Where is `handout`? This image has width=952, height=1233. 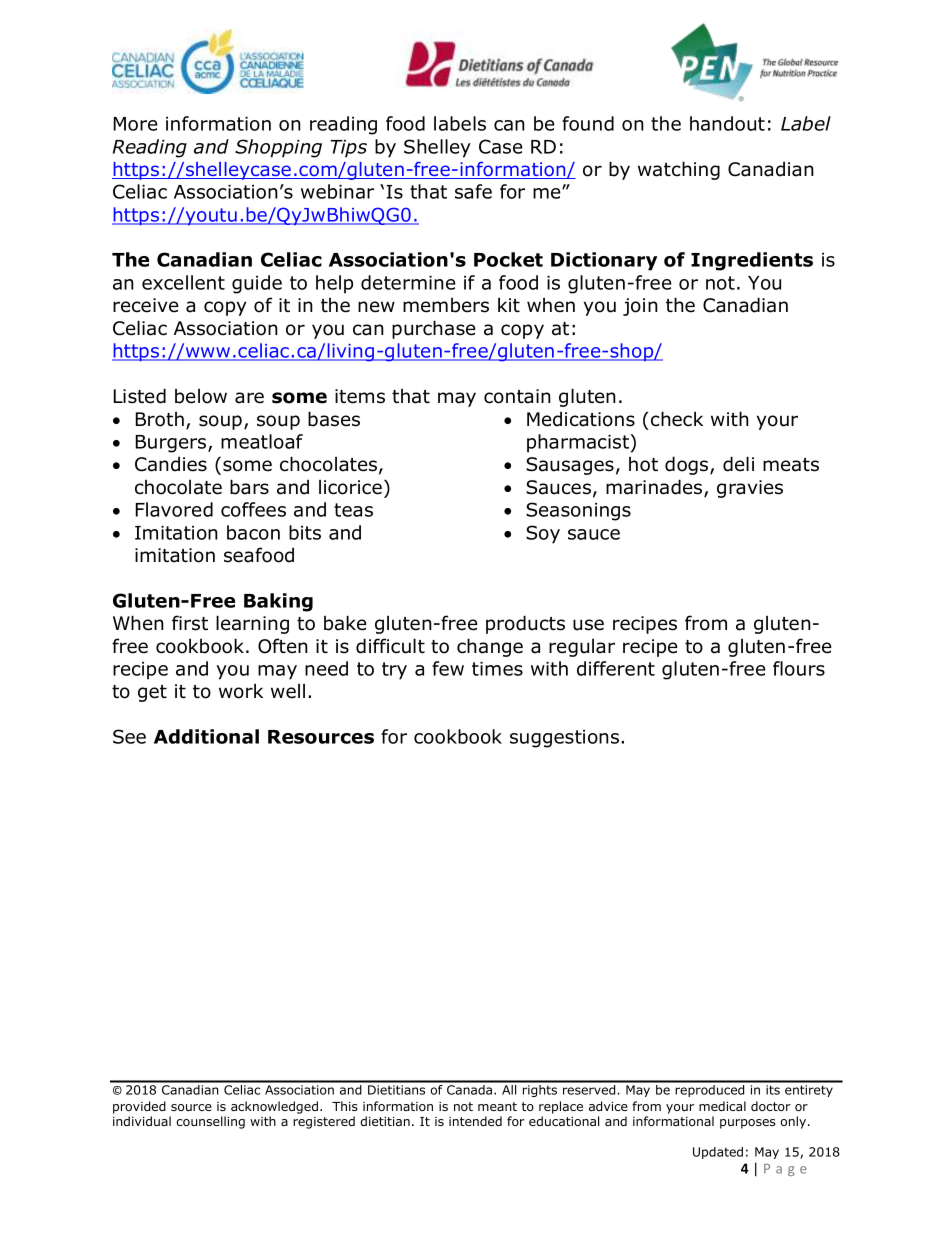
handout is located at coordinates (727, 123).
